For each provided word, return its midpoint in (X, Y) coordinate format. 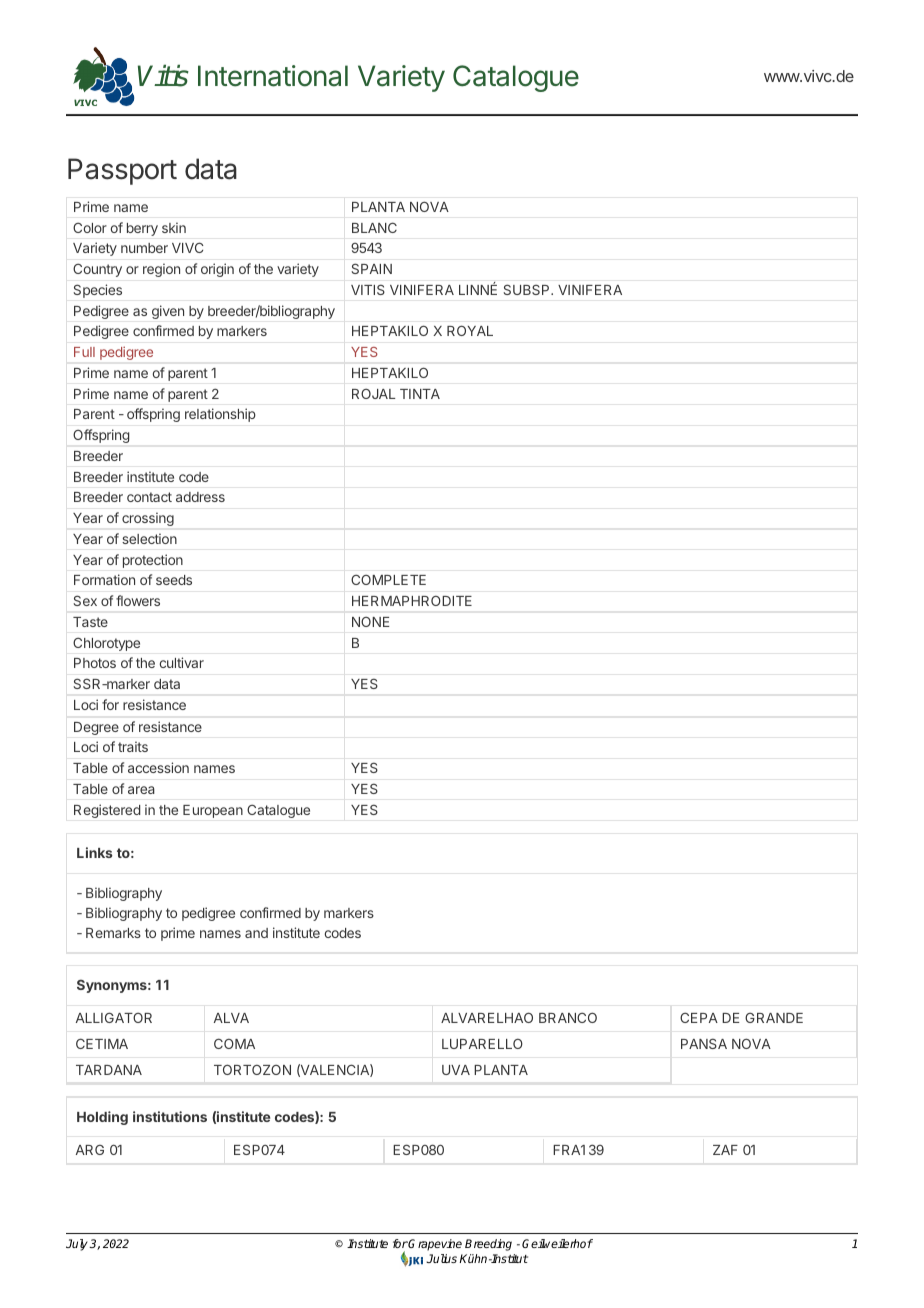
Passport (122, 171)
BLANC (374, 227)
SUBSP (527, 289)
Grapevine (434, 1245)
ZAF (725, 1150)
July (78, 1245)
